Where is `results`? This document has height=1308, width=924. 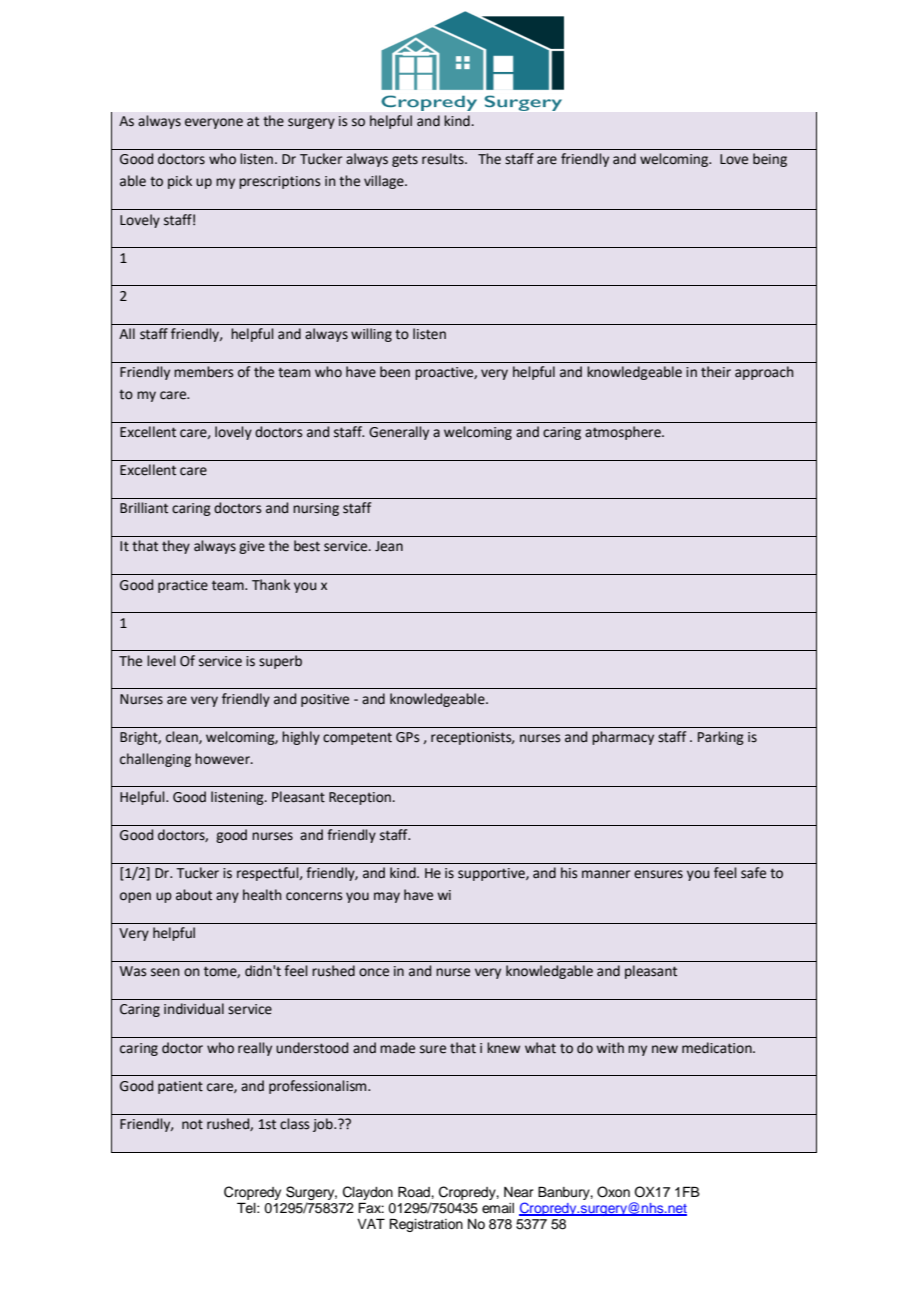
results is located at coordinates (444, 159).
